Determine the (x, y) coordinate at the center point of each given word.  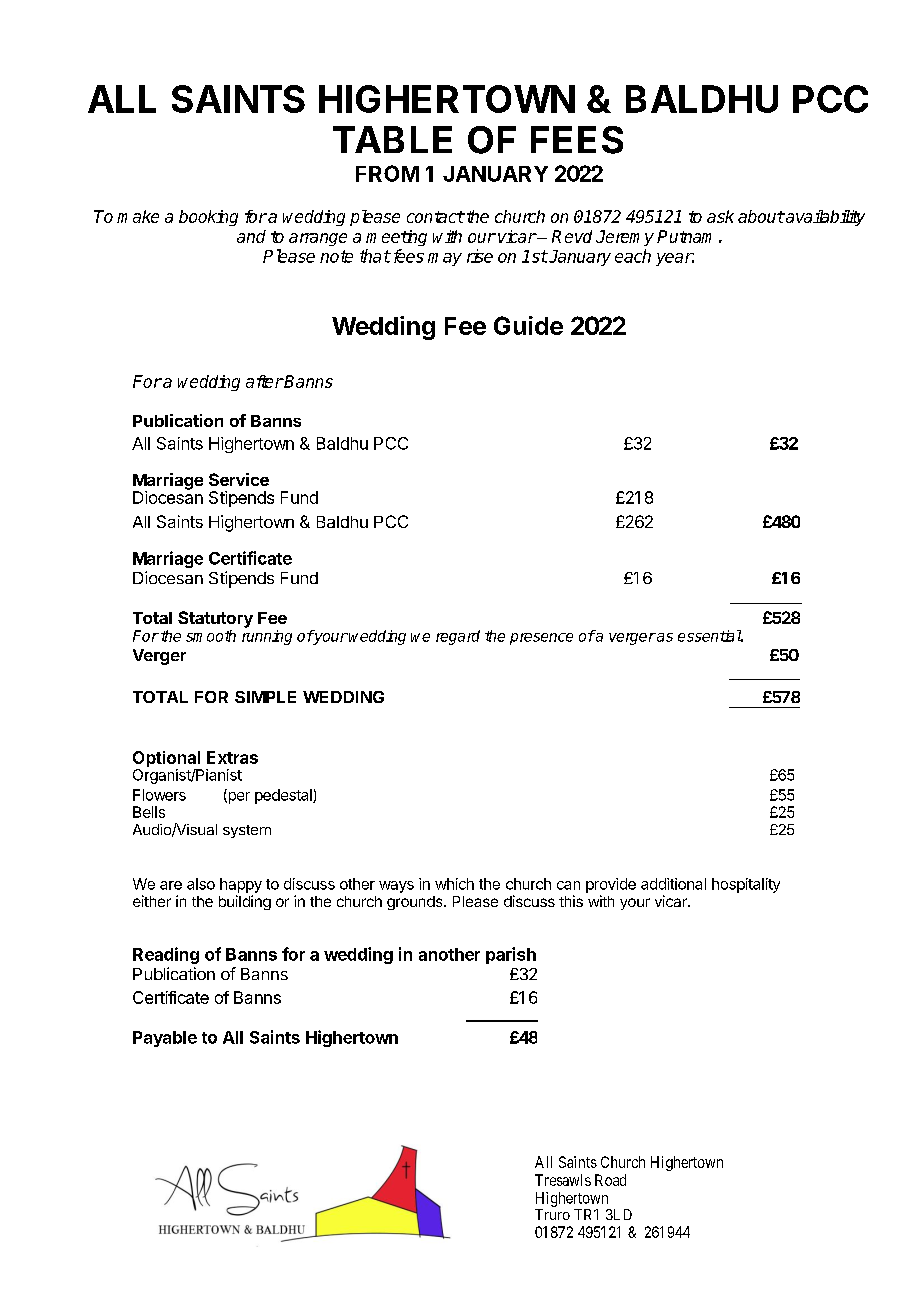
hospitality (746, 885)
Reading (166, 955)
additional (673, 884)
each (633, 256)
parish (511, 955)
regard (458, 637)
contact (435, 217)
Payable (165, 1039)
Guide (528, 325)
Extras (232, 757)
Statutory (215, 619)
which (454, 884)
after (265, 381)
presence (541, 639)
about (761, 216)
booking (208, 218)
